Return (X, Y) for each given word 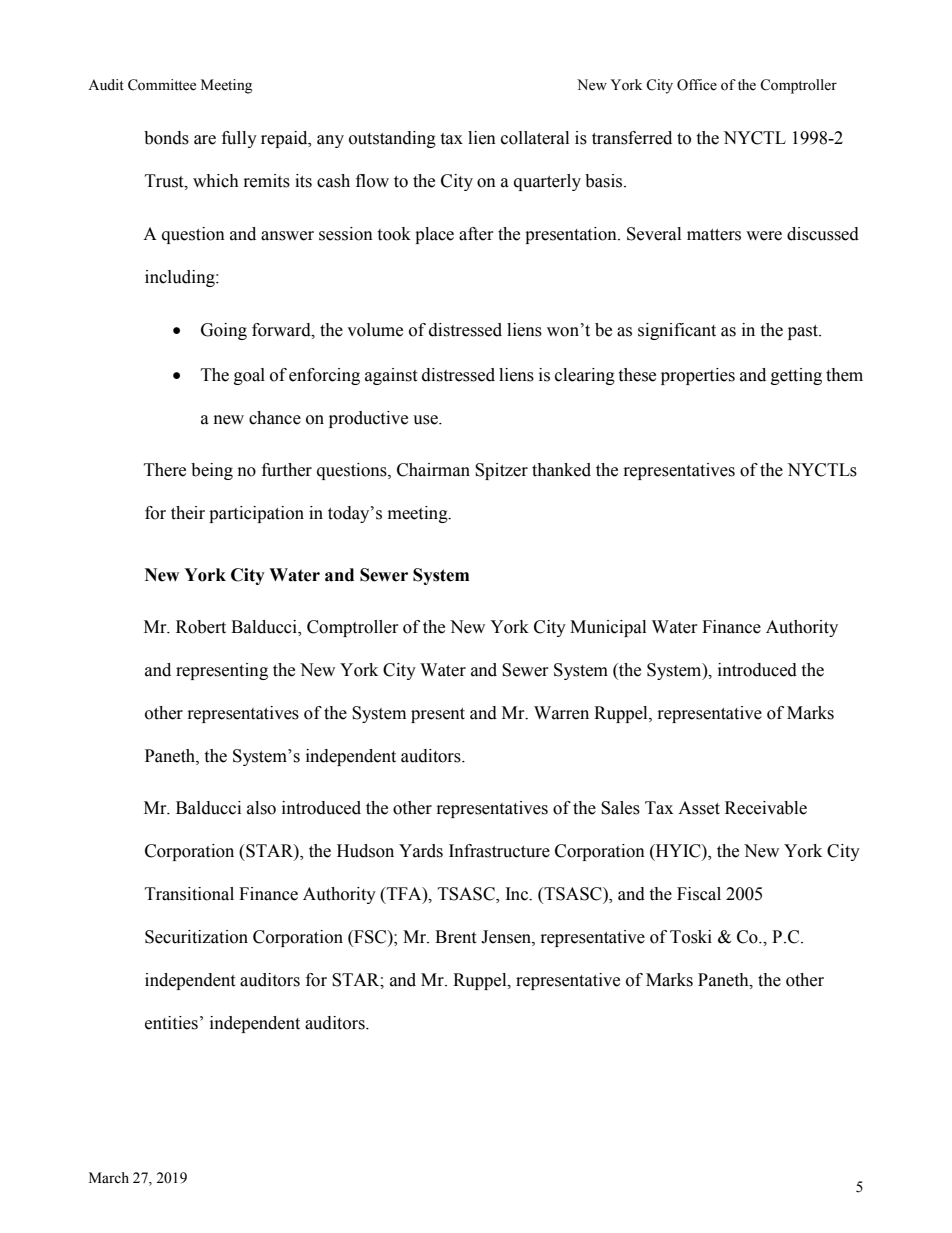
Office (697, 85)
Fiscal (699, 894)
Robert (201, 627)
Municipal (608, 628)
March (109, 1178)
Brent (455, 937)
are (205, 140)
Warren (561, 713)
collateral (535, 138)
